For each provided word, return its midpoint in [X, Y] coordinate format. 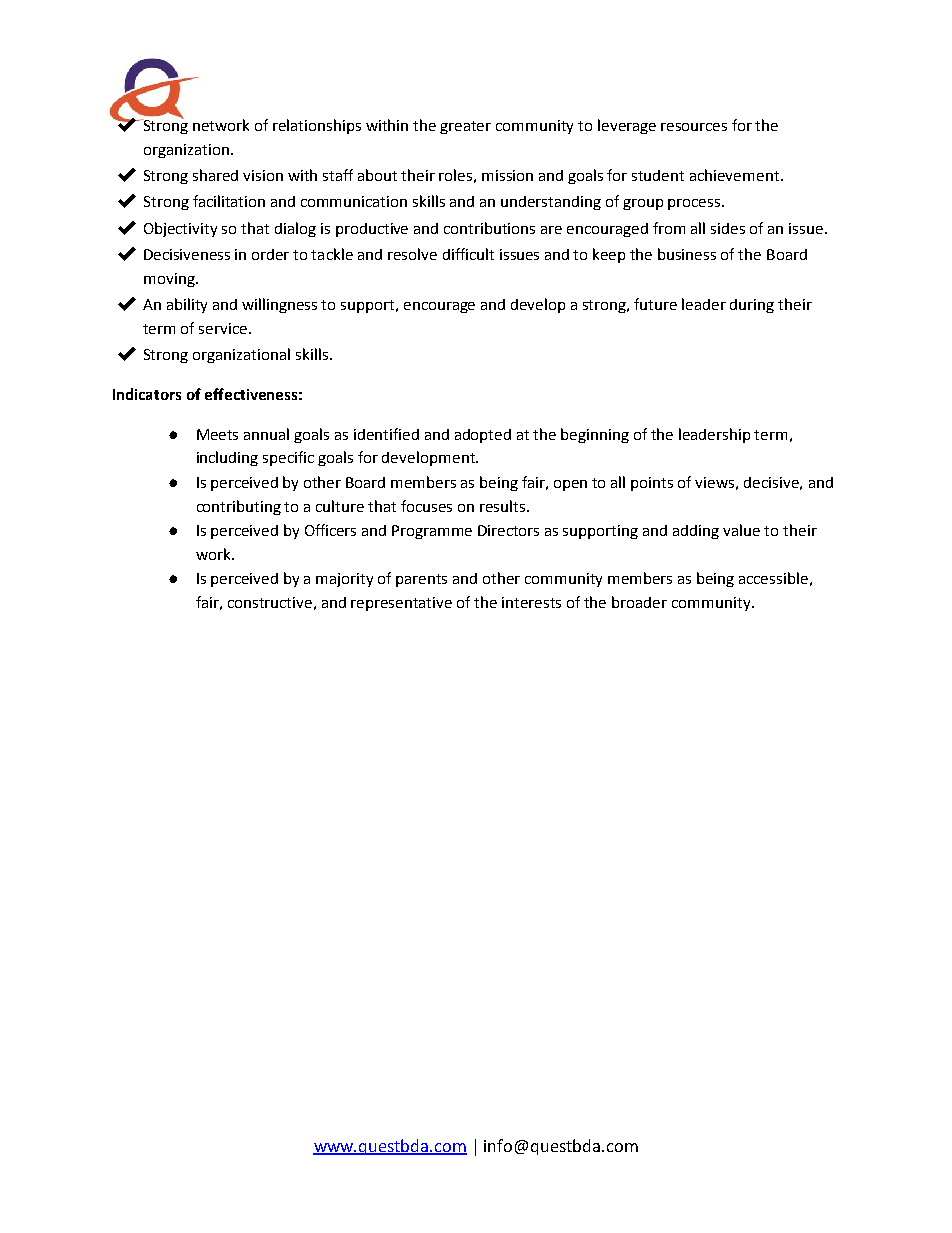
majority [344, 580]
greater [465, 127]
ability [187, 305]
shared [215, 175]
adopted [483, 436]
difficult [468, 254]
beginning [595, 435]
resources [694, 127]
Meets [217, 434]
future [655, 304]
